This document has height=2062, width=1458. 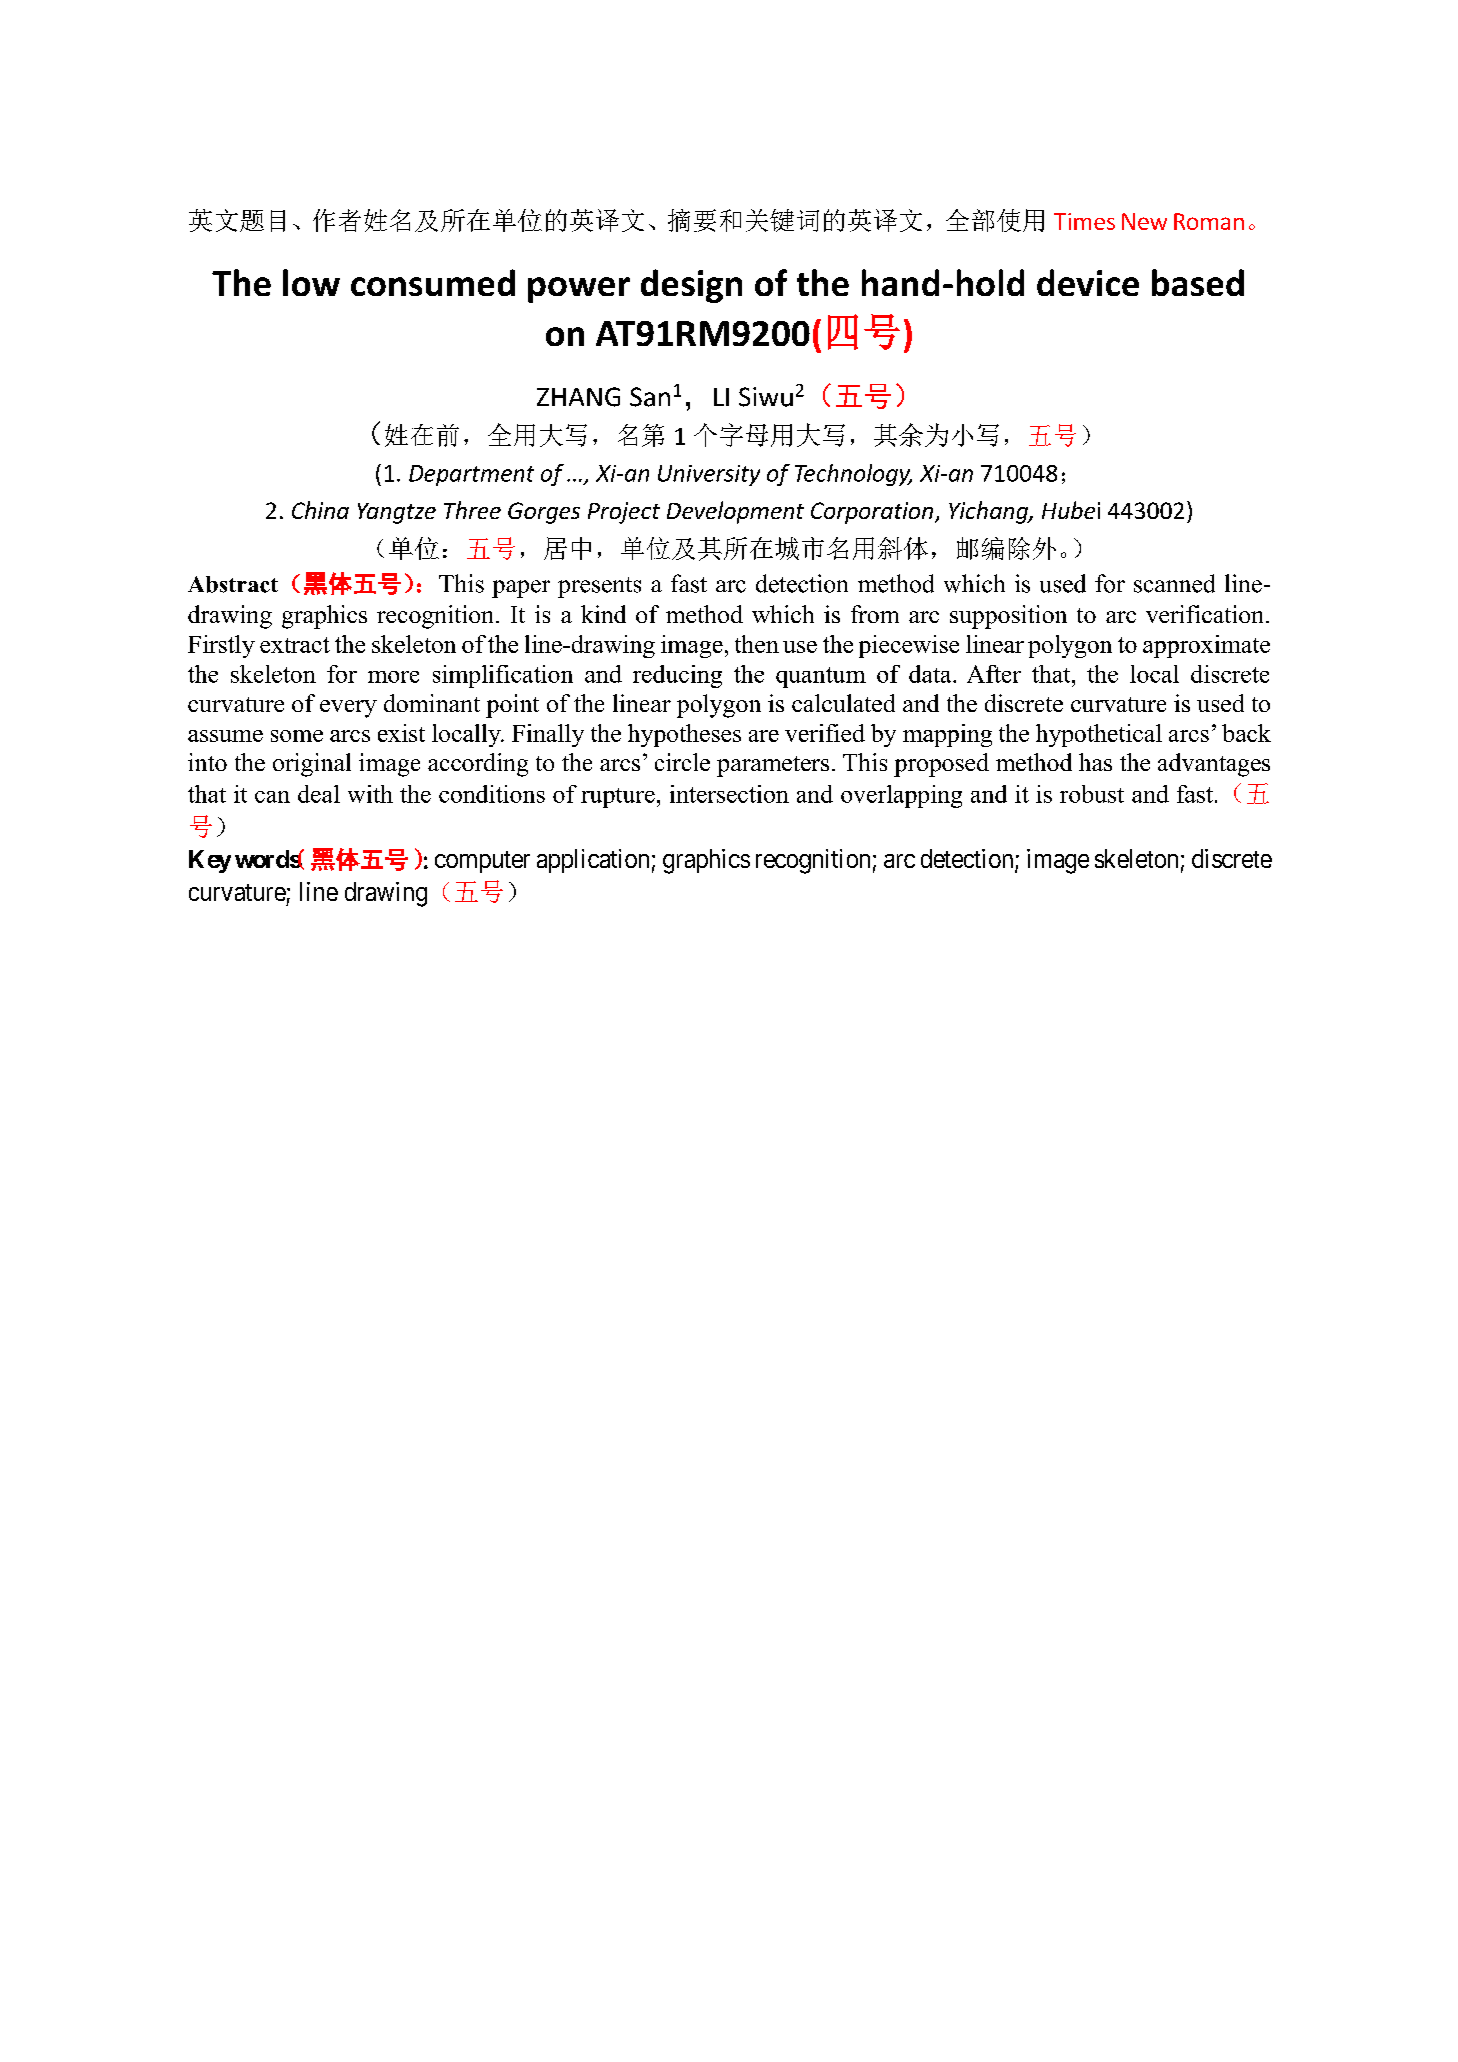 I want to click on design, so click(x=691, y=286).
